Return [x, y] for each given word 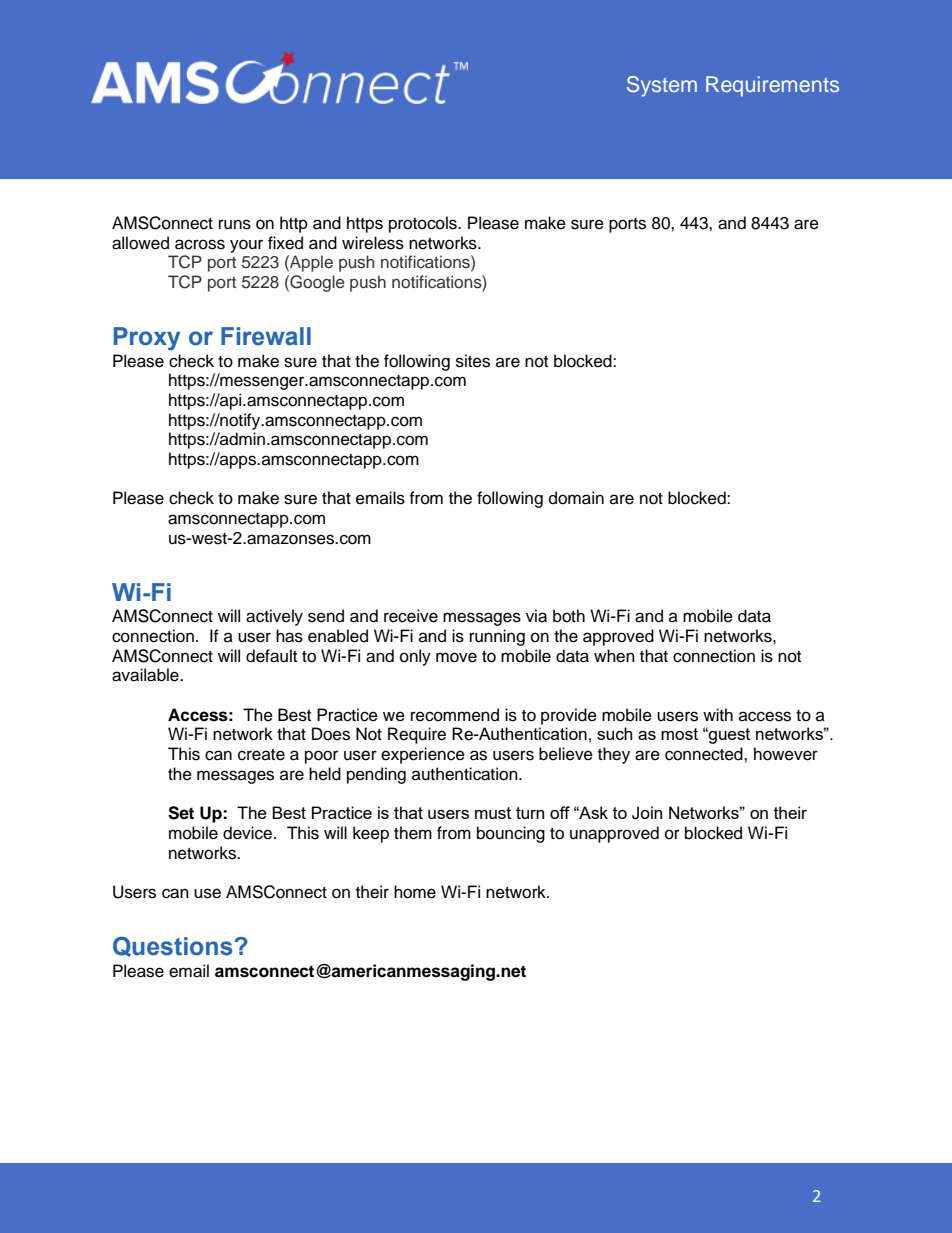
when [614, 656]
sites [473, 361]
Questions [174, 947]
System [662, 86]
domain [576, 498]
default [271, 656]
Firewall [266, 336]
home [415, 892]
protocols [424, 224]
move [456, 657]
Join [647, 813]
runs [235, 224]
